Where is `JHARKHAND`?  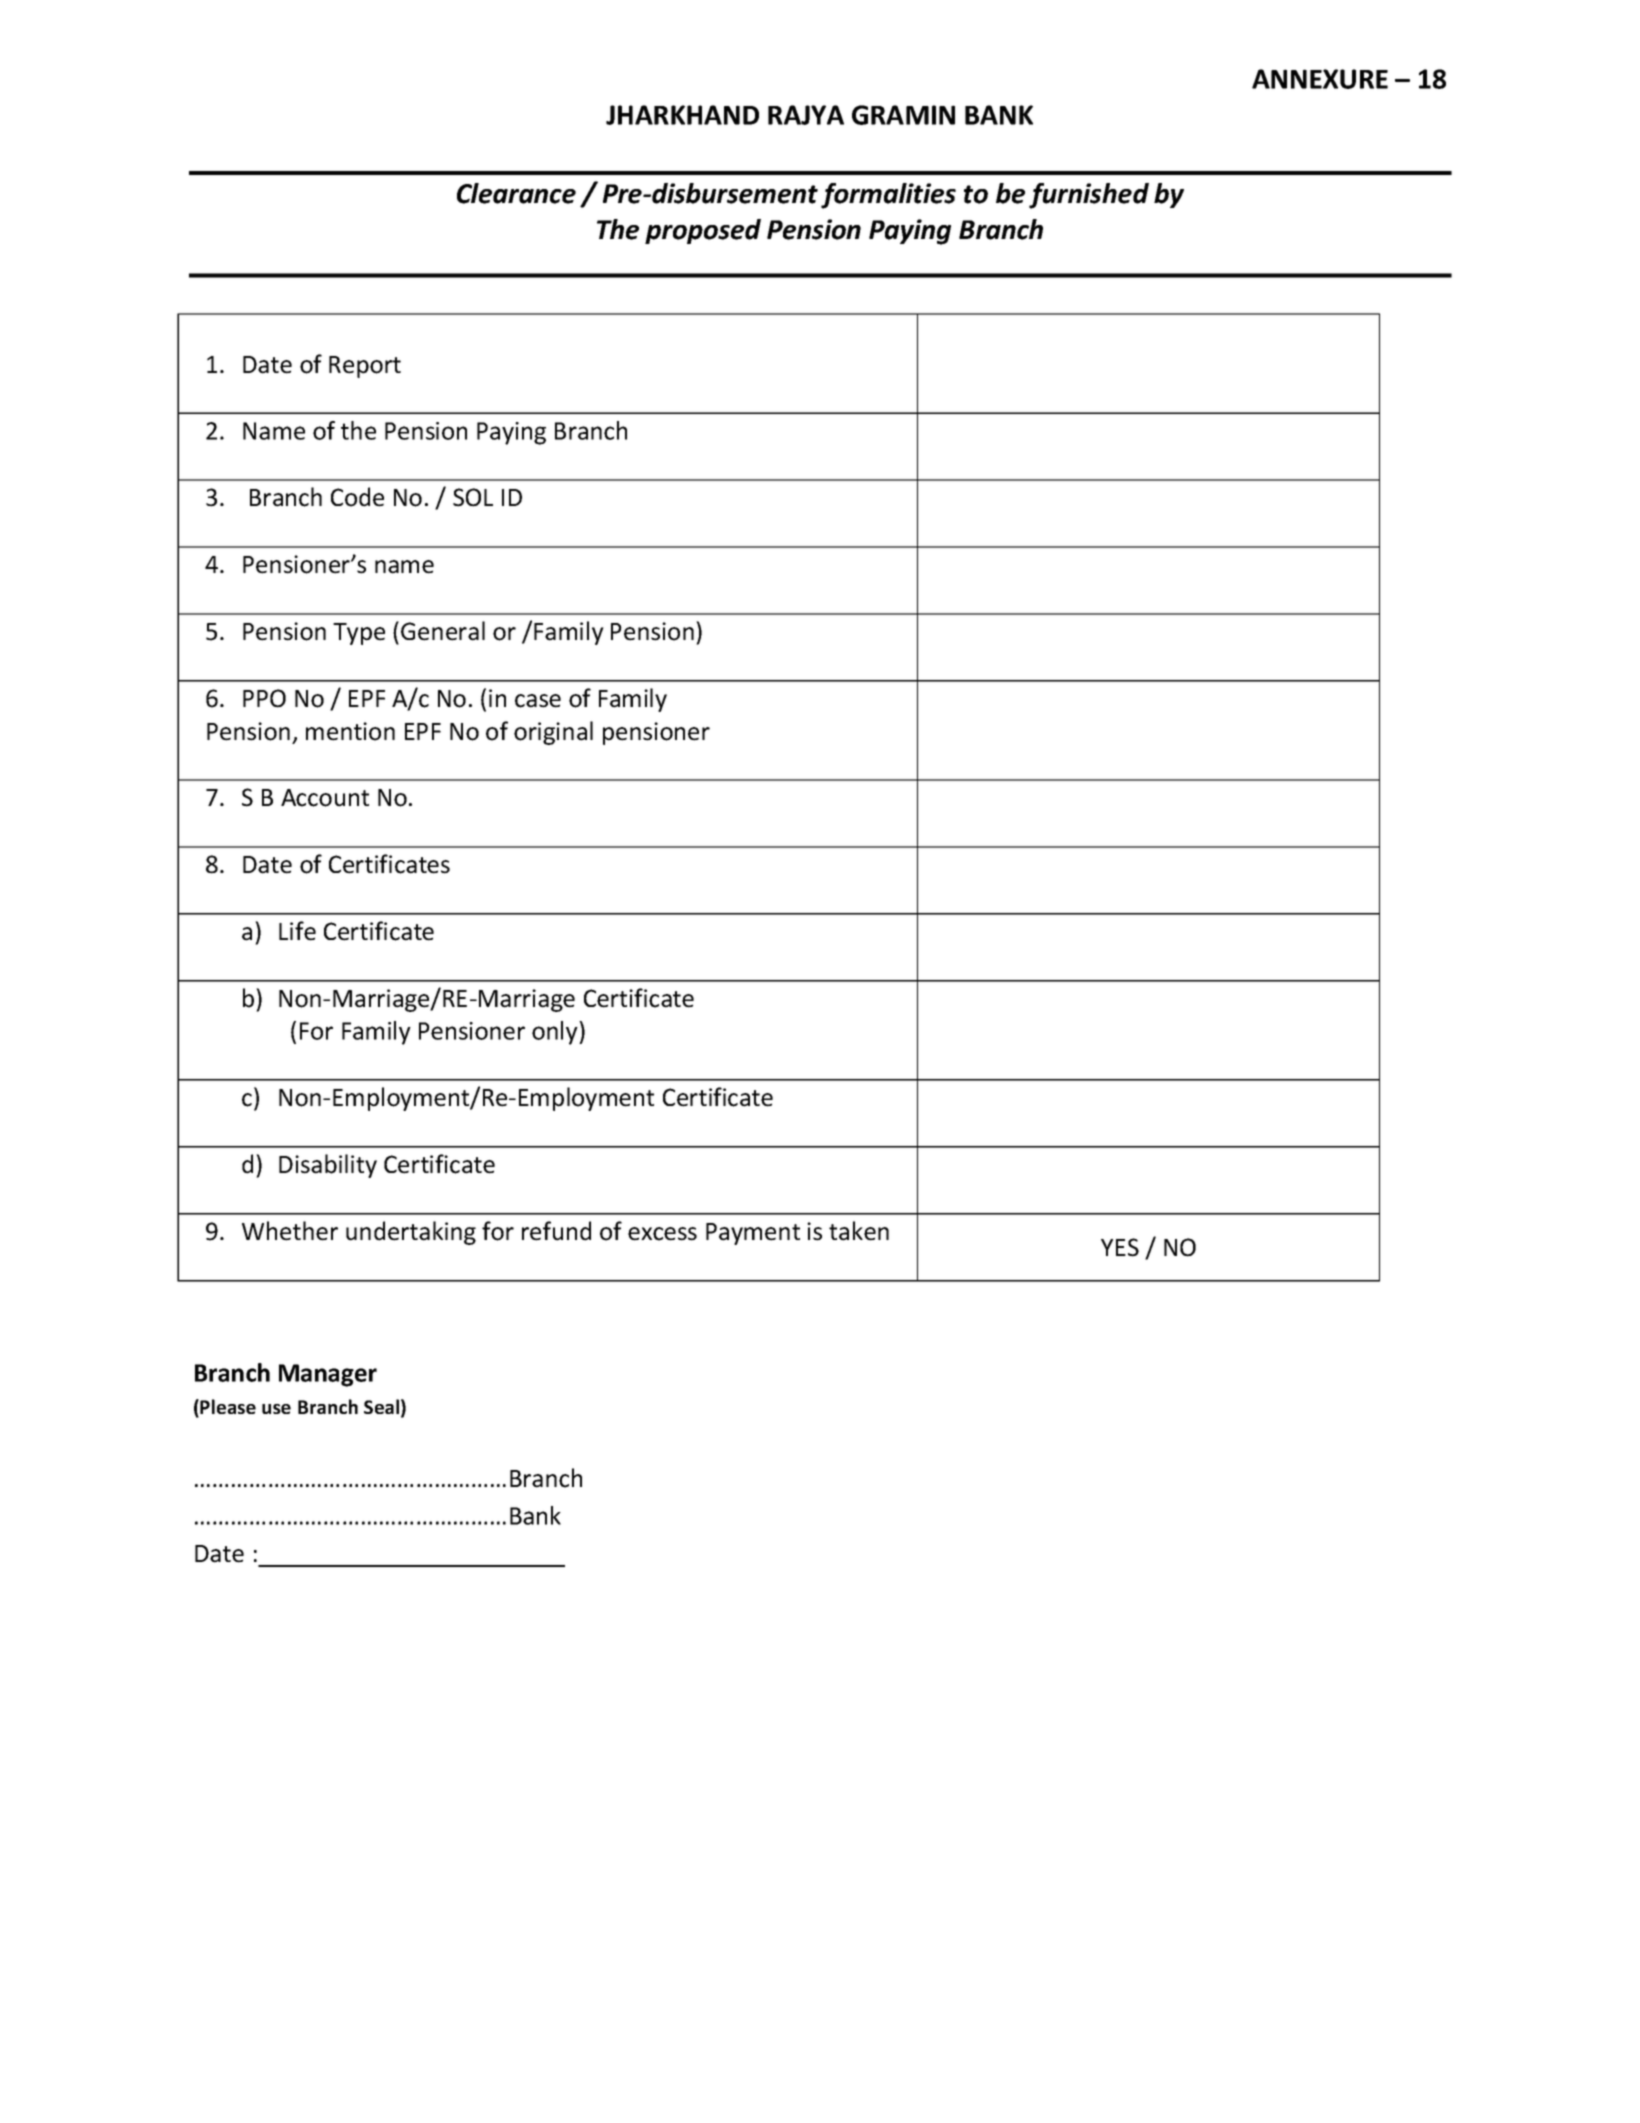
JHARKHAND is located at coordinates (682, 115).
